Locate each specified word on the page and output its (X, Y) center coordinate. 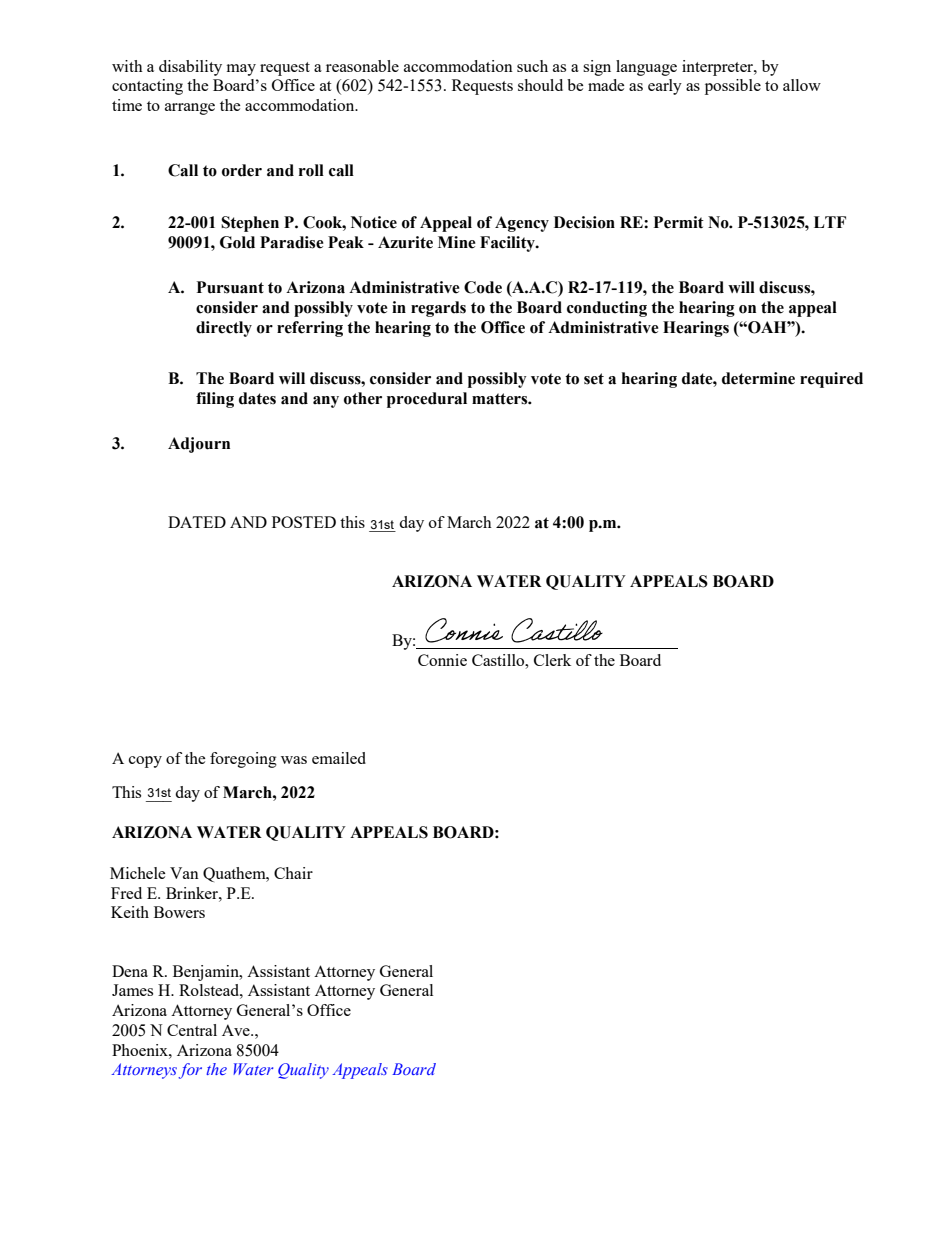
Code (483, 287)
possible (733, 87)
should (540, 85)
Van (184, 873)
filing (215, 400)
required (831, 380)
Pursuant (230, 287)
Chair (293, 873)
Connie (442, 660)
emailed (339, 758)
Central (192, 1030)
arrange (190, 109)
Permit (679, 222)
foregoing (243, 760)
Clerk (552, 660)
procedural (427, 400)
